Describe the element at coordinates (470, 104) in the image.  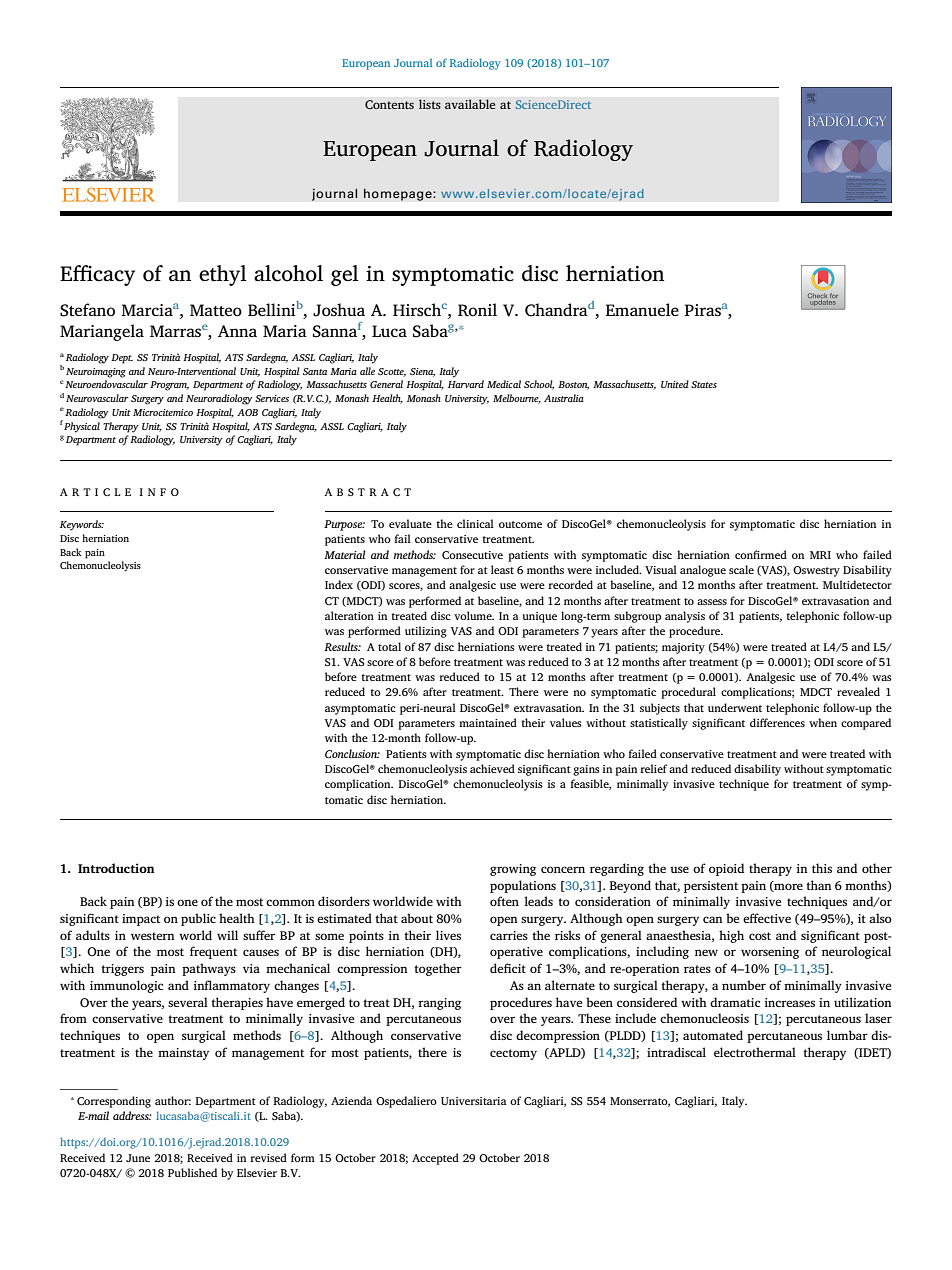
I see `available` at that location.
